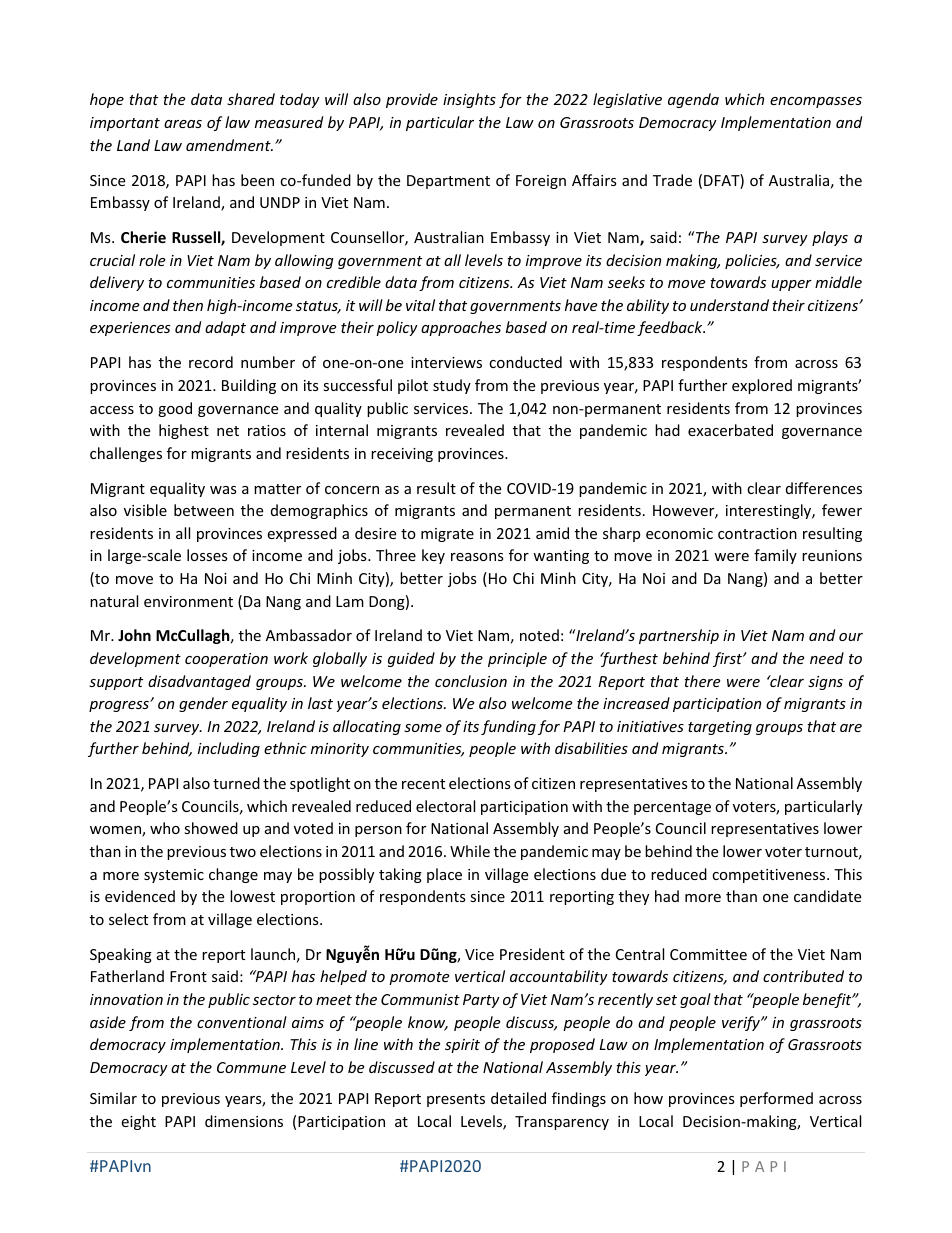  I want to click on environment, so click(188, 601).
